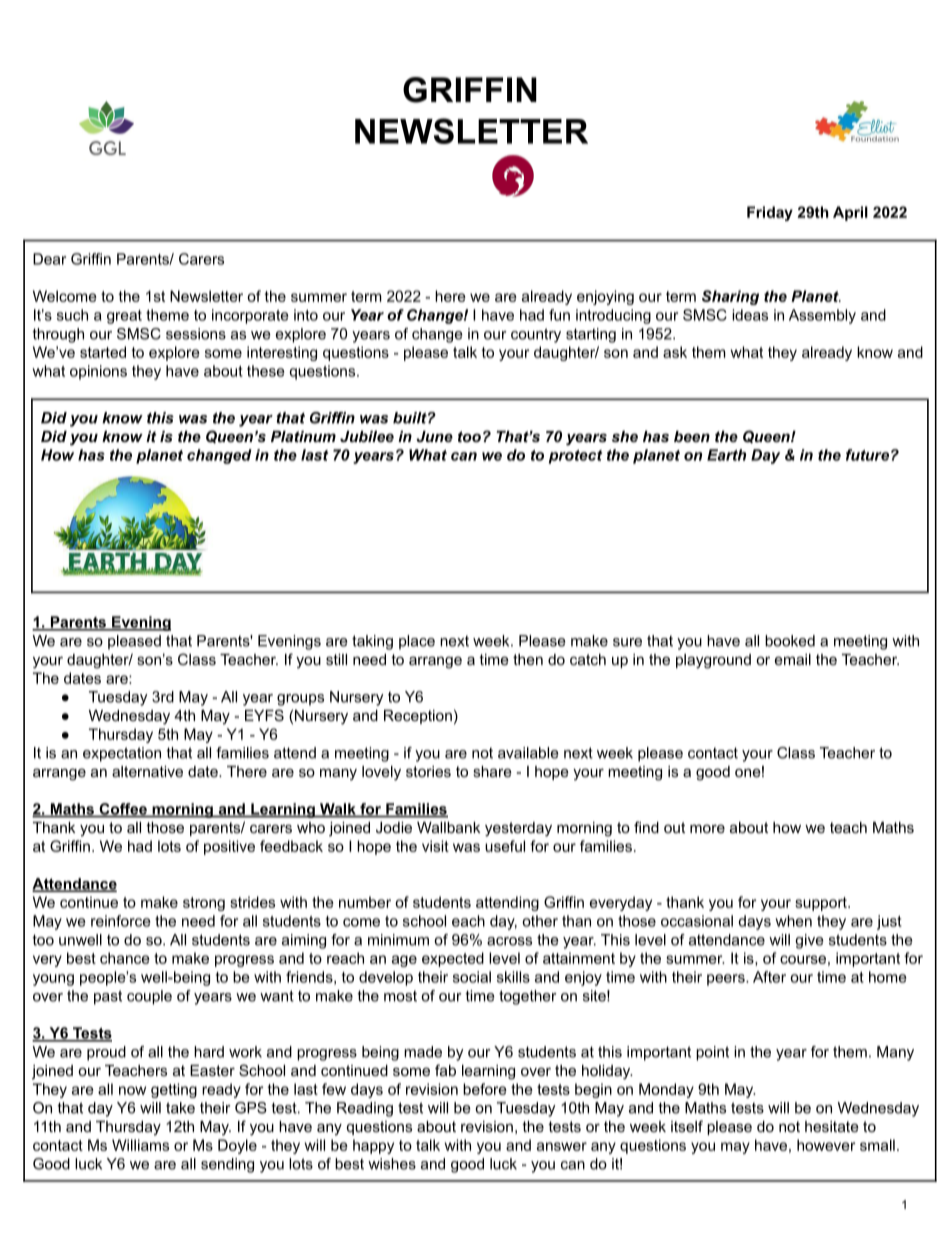  I want to click on Reception, so click(418, 717).
